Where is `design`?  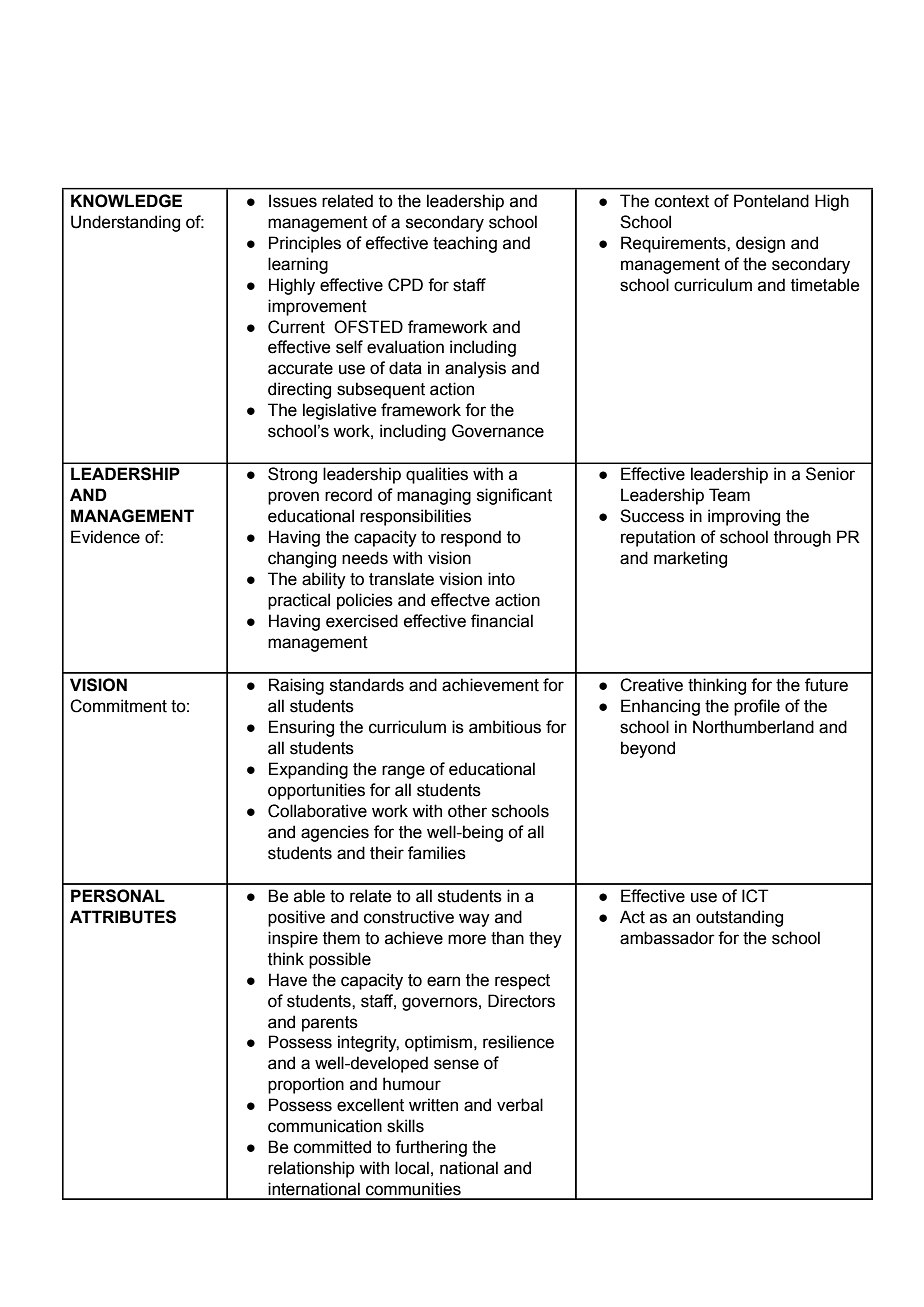
design is located at coordinates (760, 244).
